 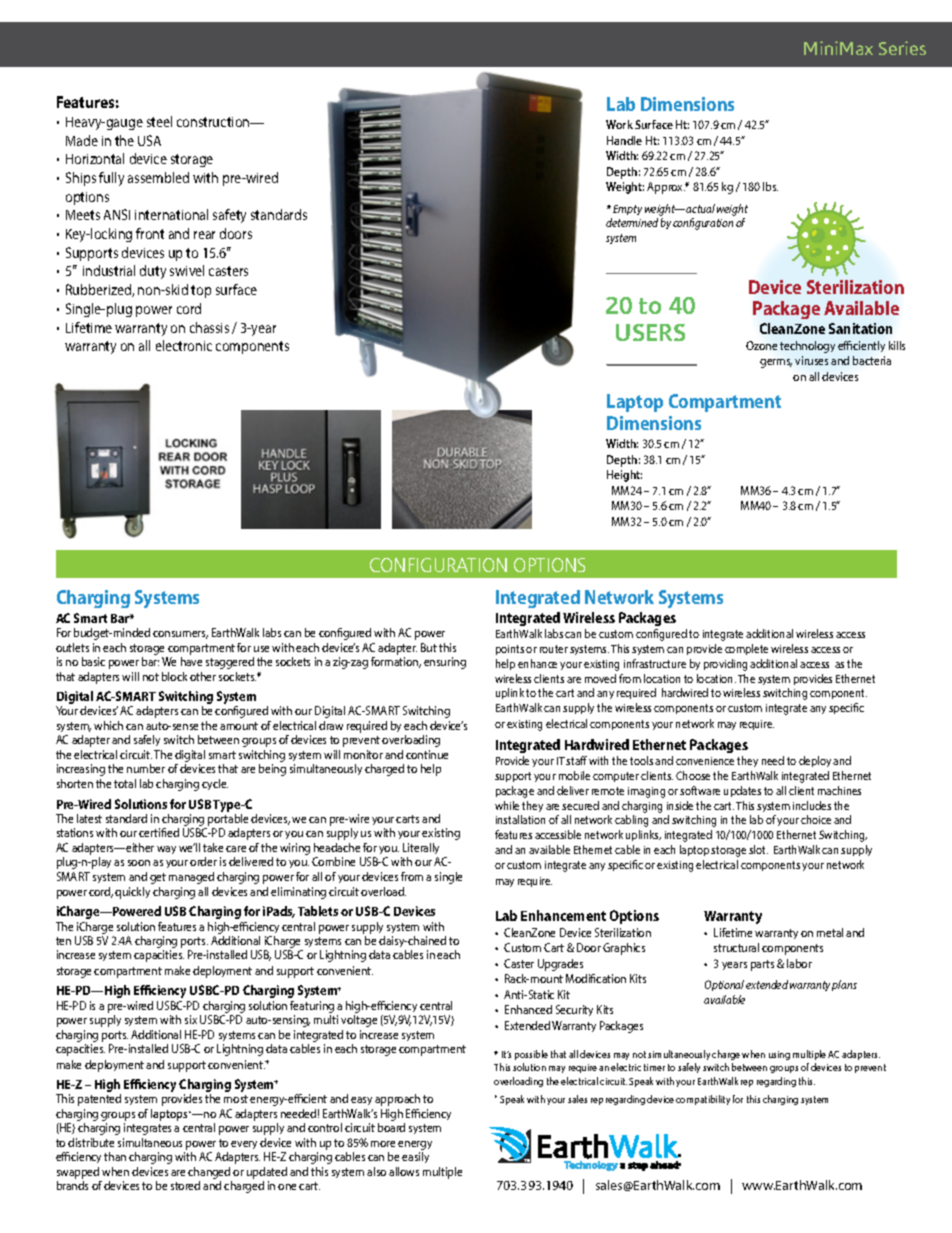 What do you see at coordinates (703, 1100) in the document?
I see `compatibility` at bounding box center [703, 1100].
